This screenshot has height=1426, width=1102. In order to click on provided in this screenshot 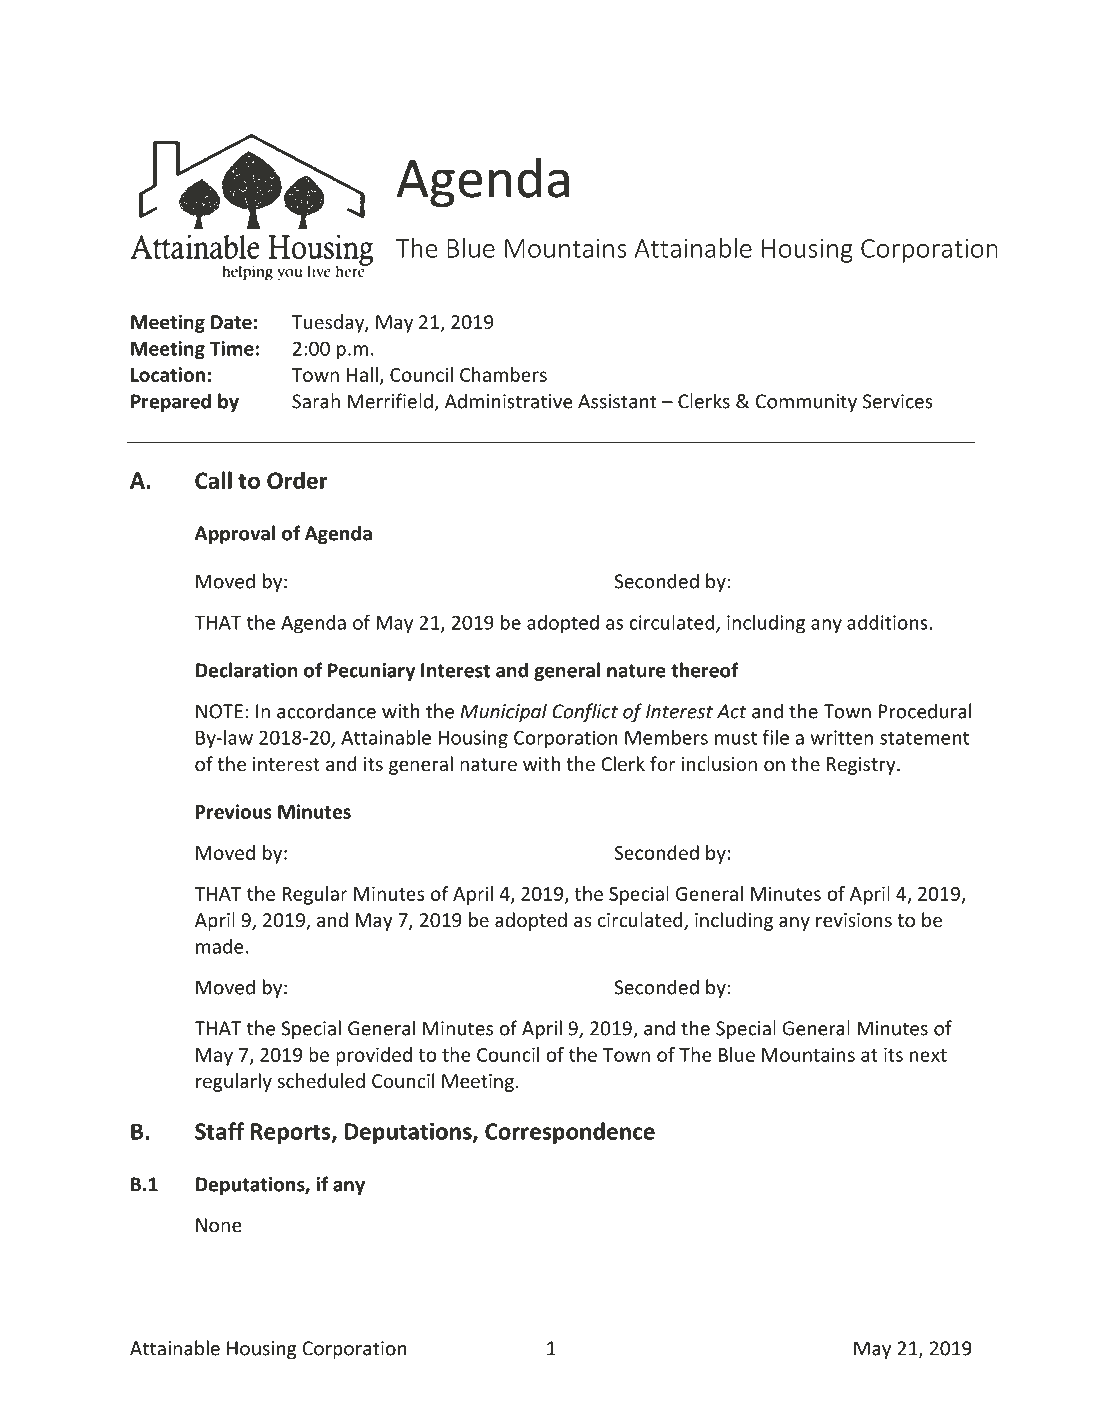, I will do `click(374, 1056)`.
